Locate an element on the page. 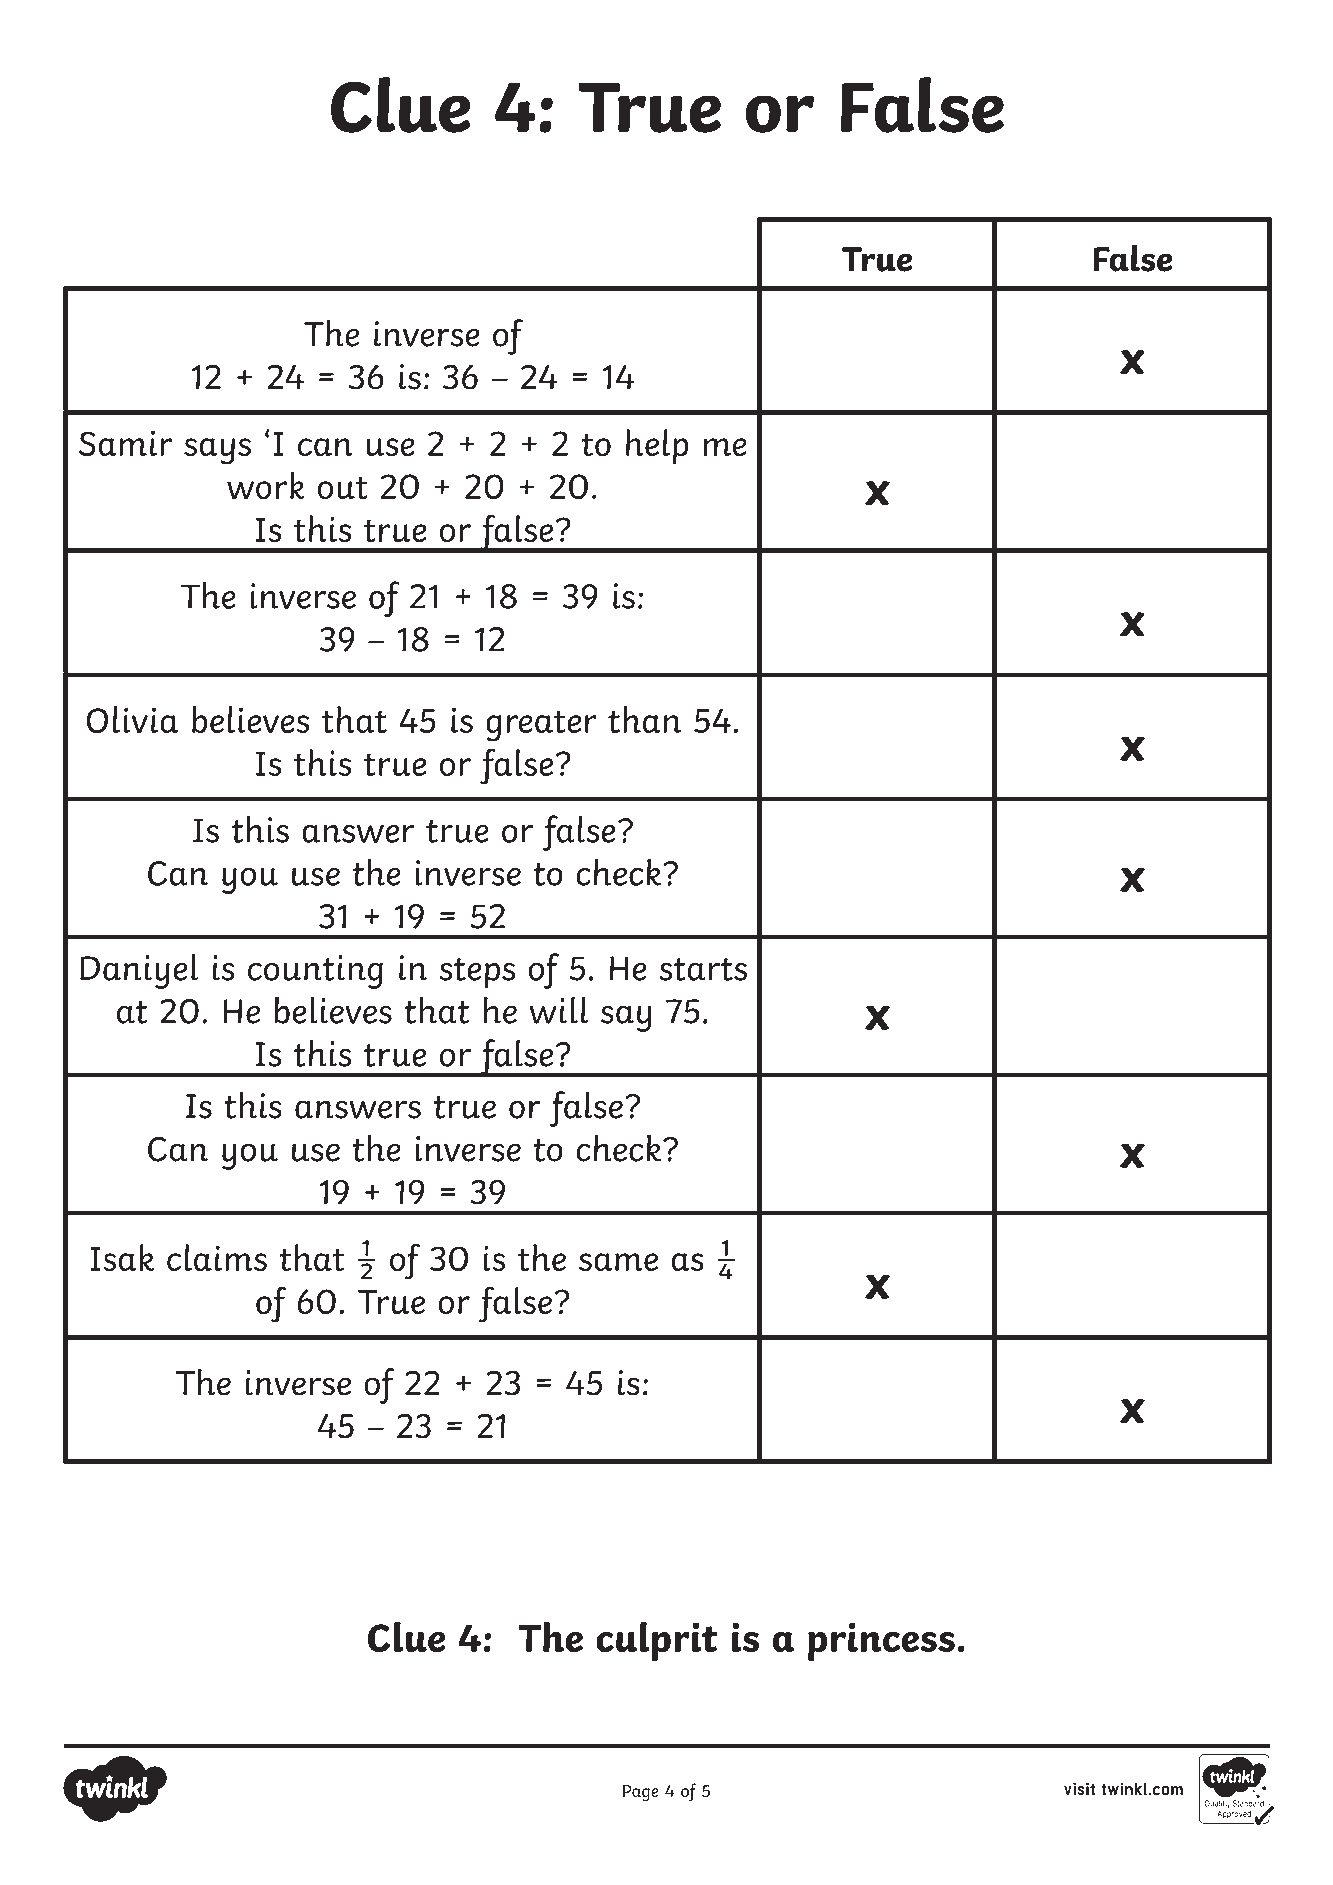 The image size is (1333, 1885). than is located at coordinates (644, 719).
